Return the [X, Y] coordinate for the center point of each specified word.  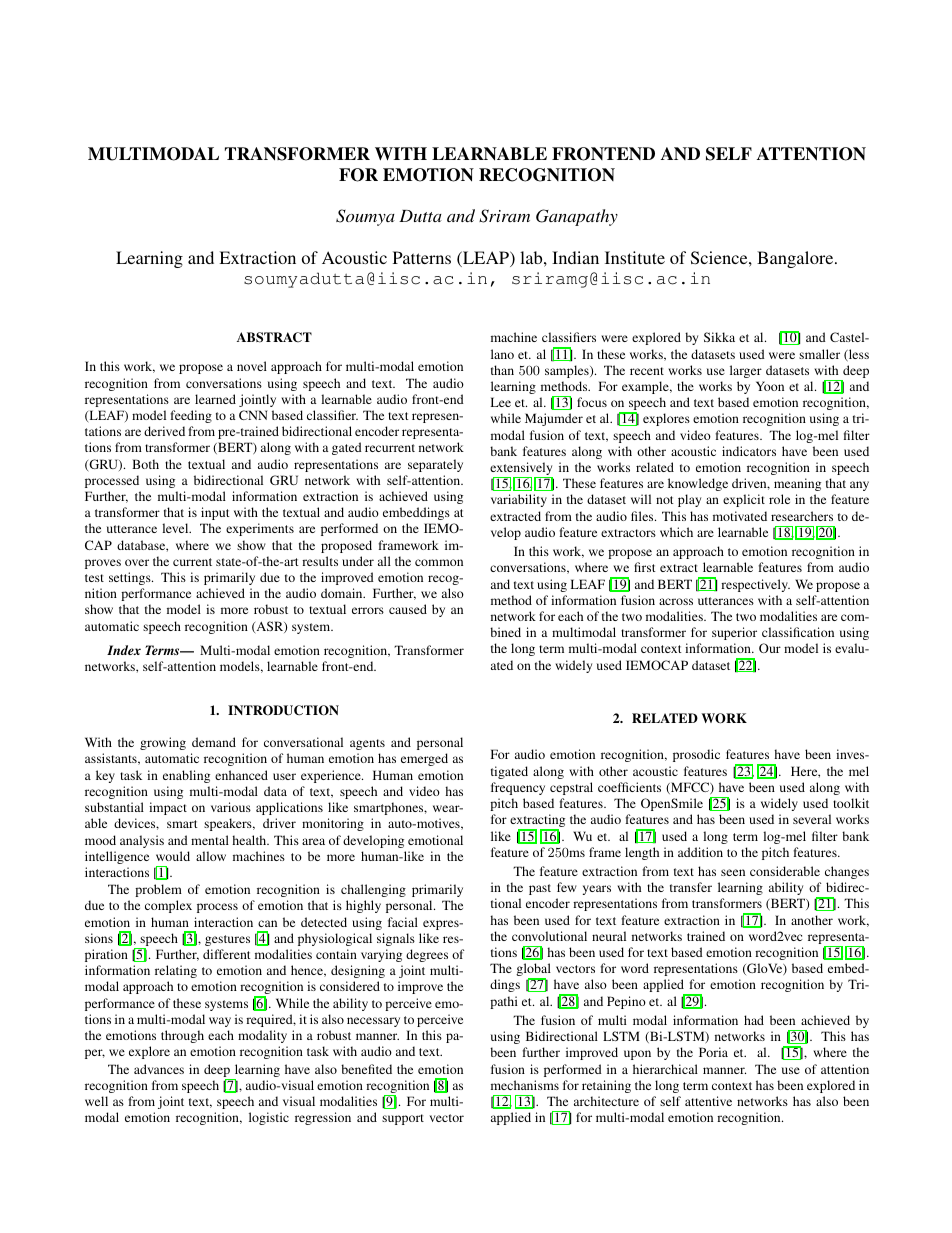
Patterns [422, 257]
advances [159, 1069]
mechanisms [525, 1085]
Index [124, 650]
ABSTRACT [274, 337]
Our [770, 648]
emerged [424, 759]
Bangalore [796, 259]
